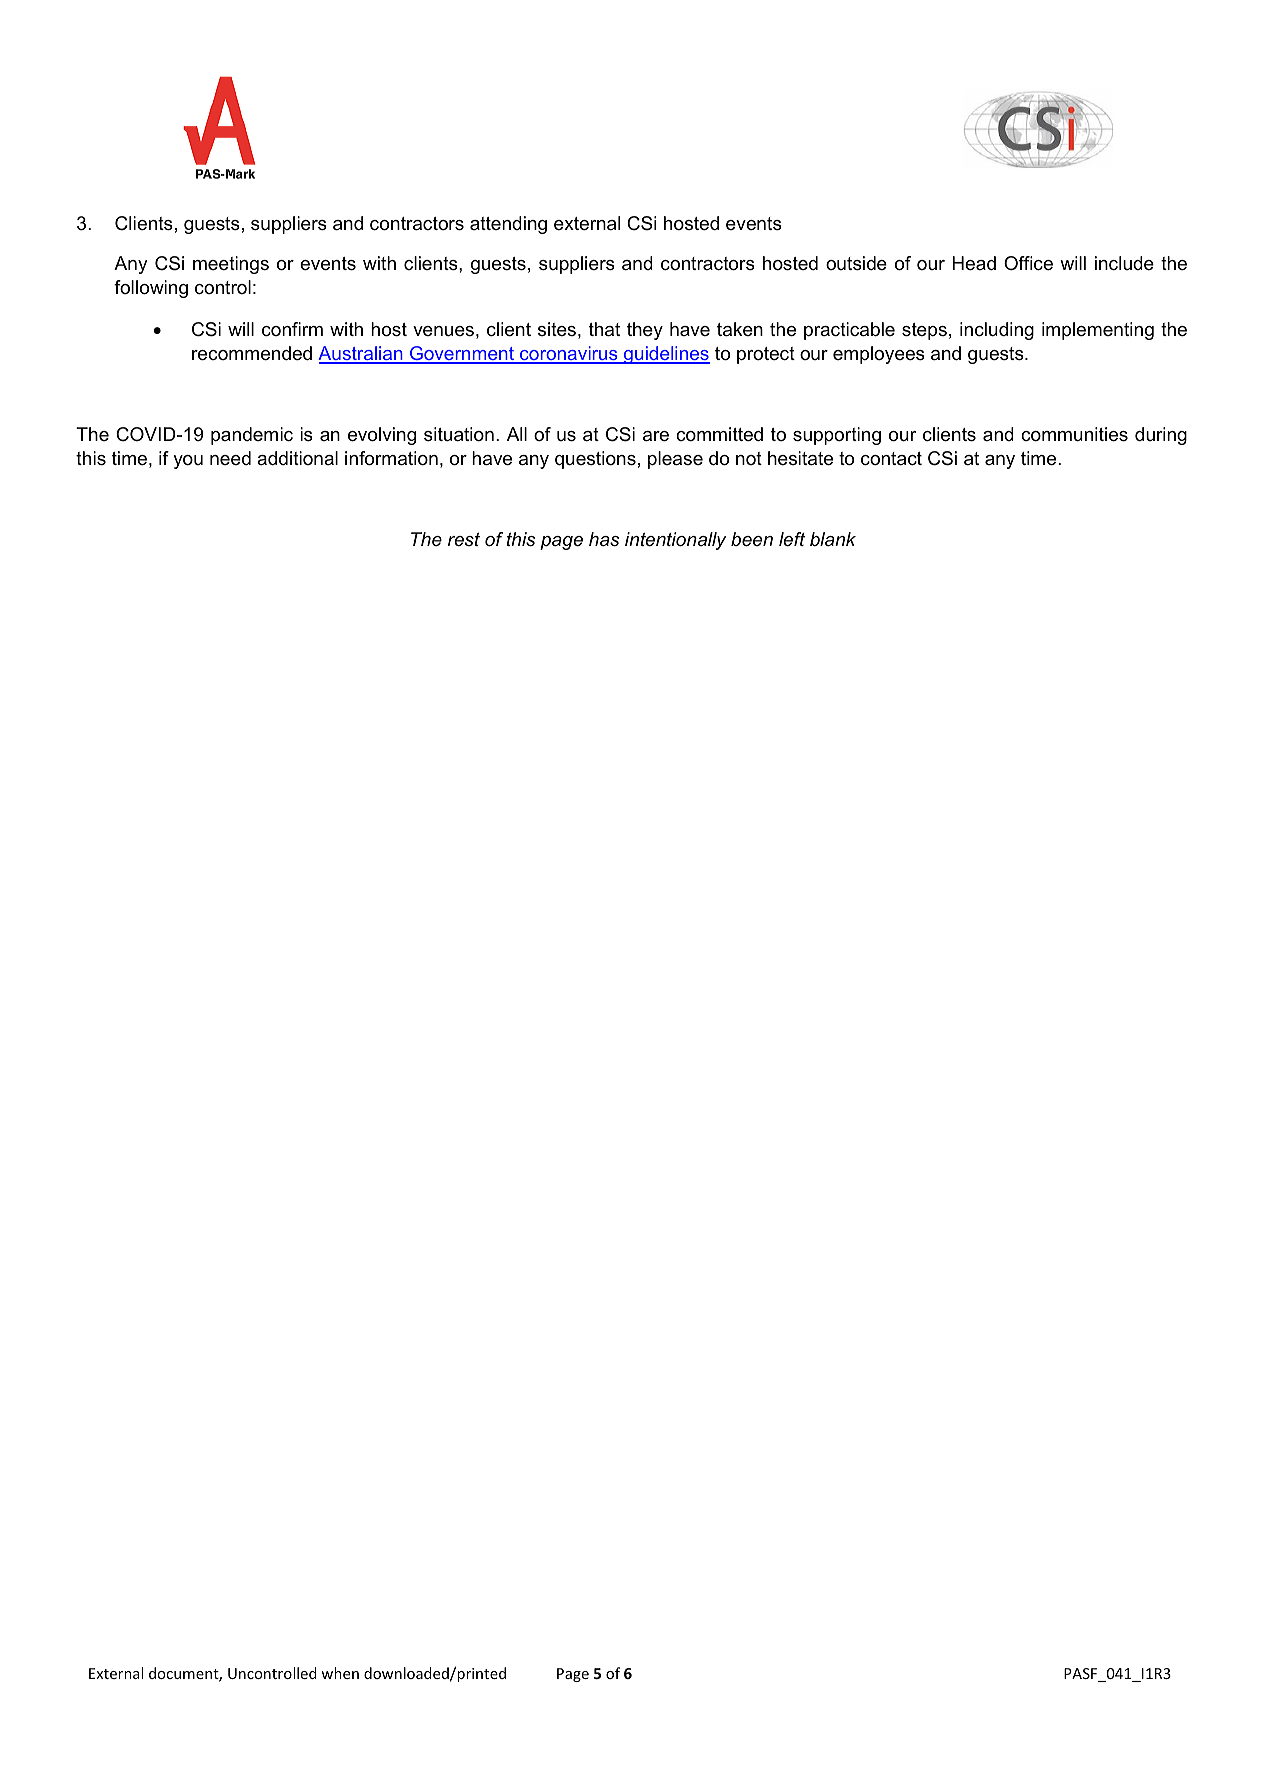 The width and height of the image is (1264, 1788). What do you see at coordinates (340, 1673) in the image?
I see `when` at bounding box center [340, 1673].
